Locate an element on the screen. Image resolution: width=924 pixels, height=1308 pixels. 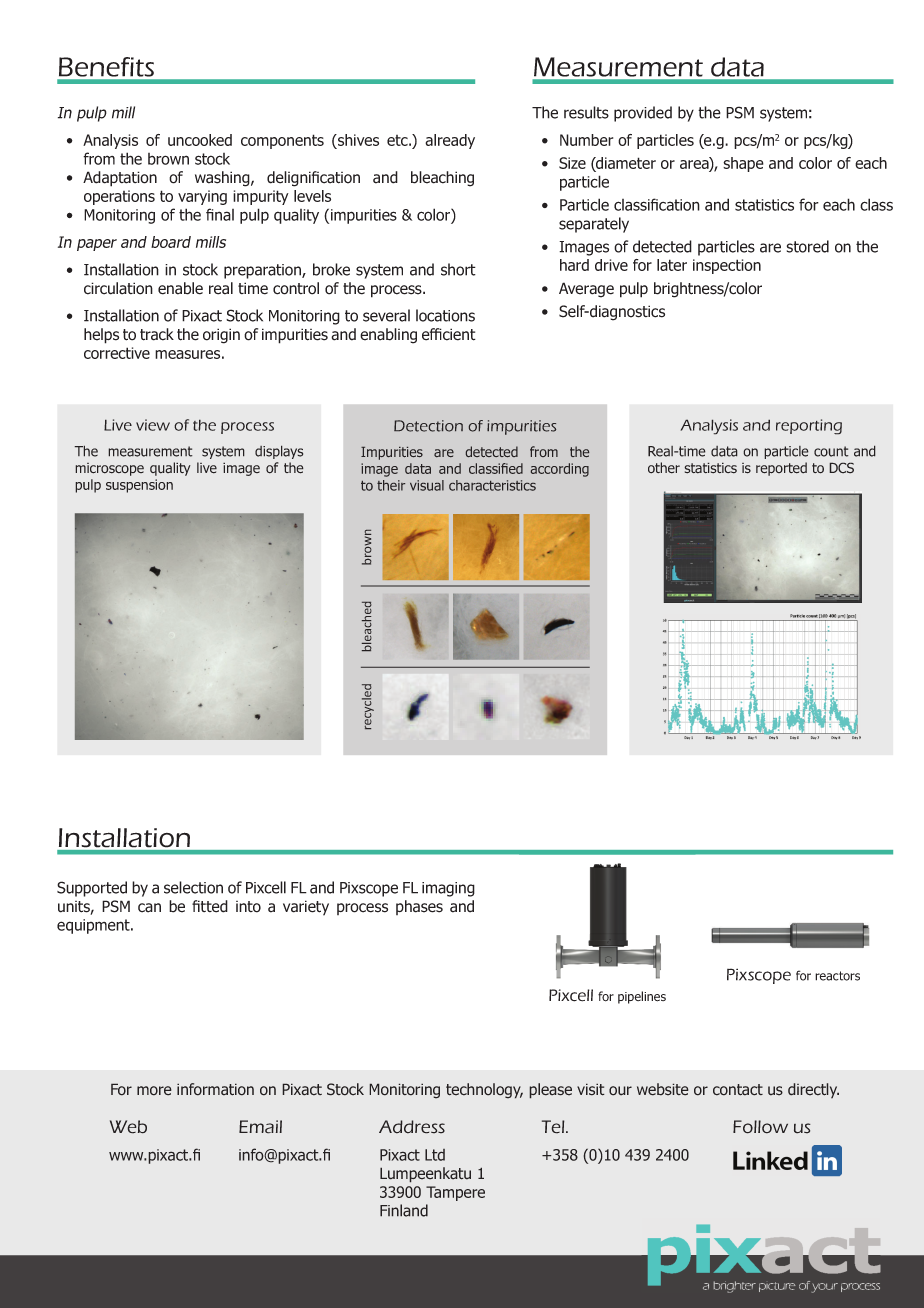
already is located at coordinates (450, 141).
